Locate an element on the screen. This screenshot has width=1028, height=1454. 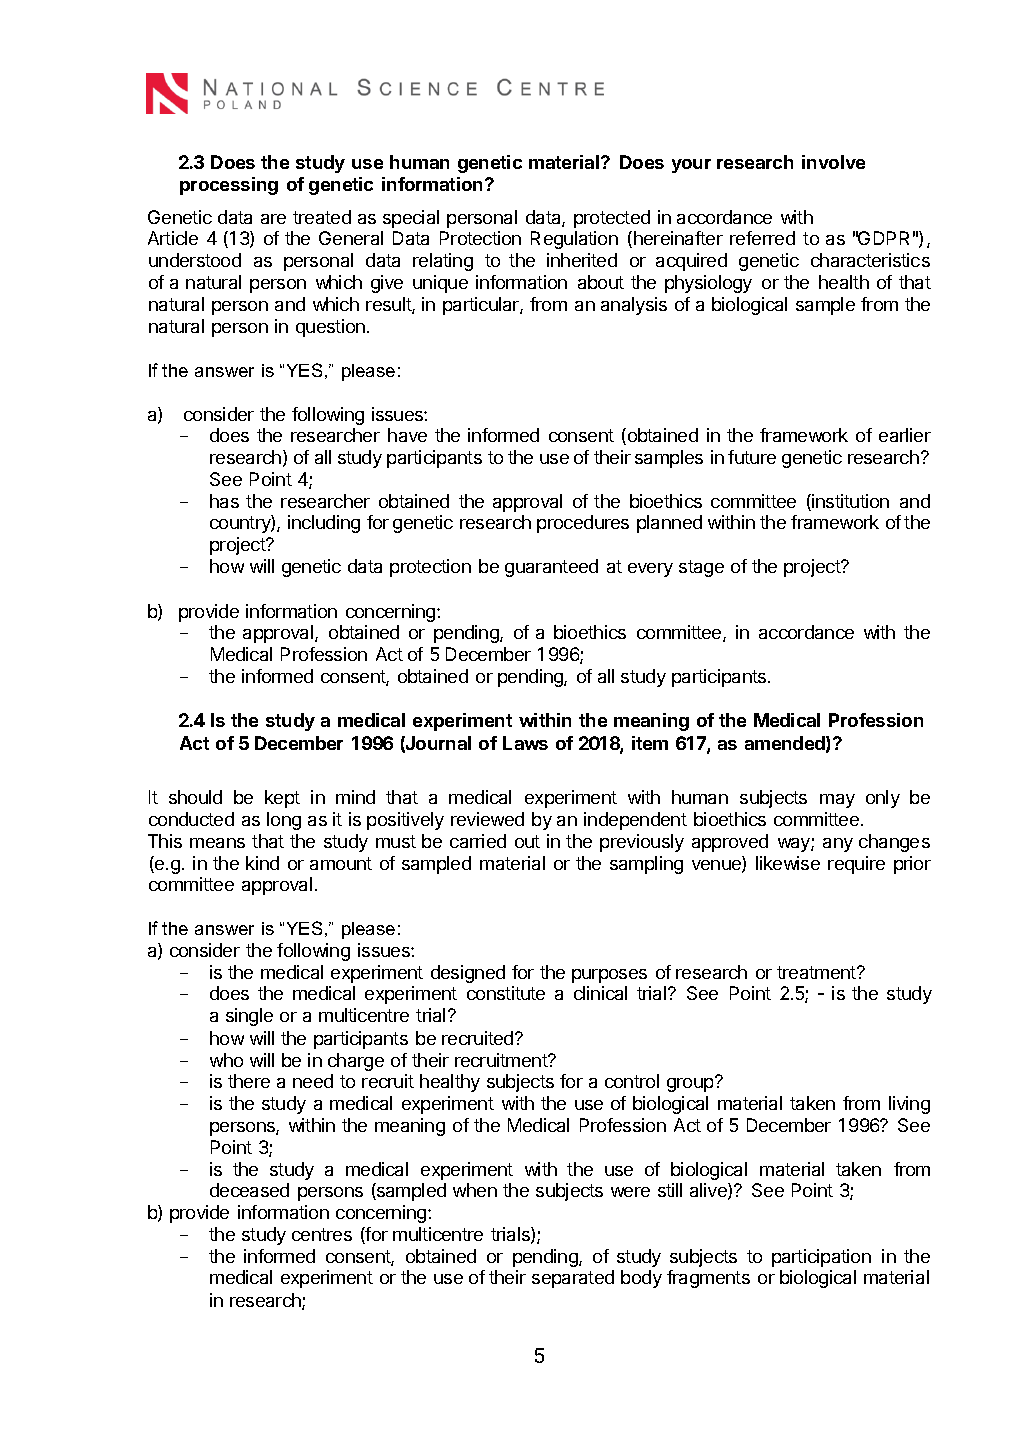
treatment is located at coordinates (817, 972).
